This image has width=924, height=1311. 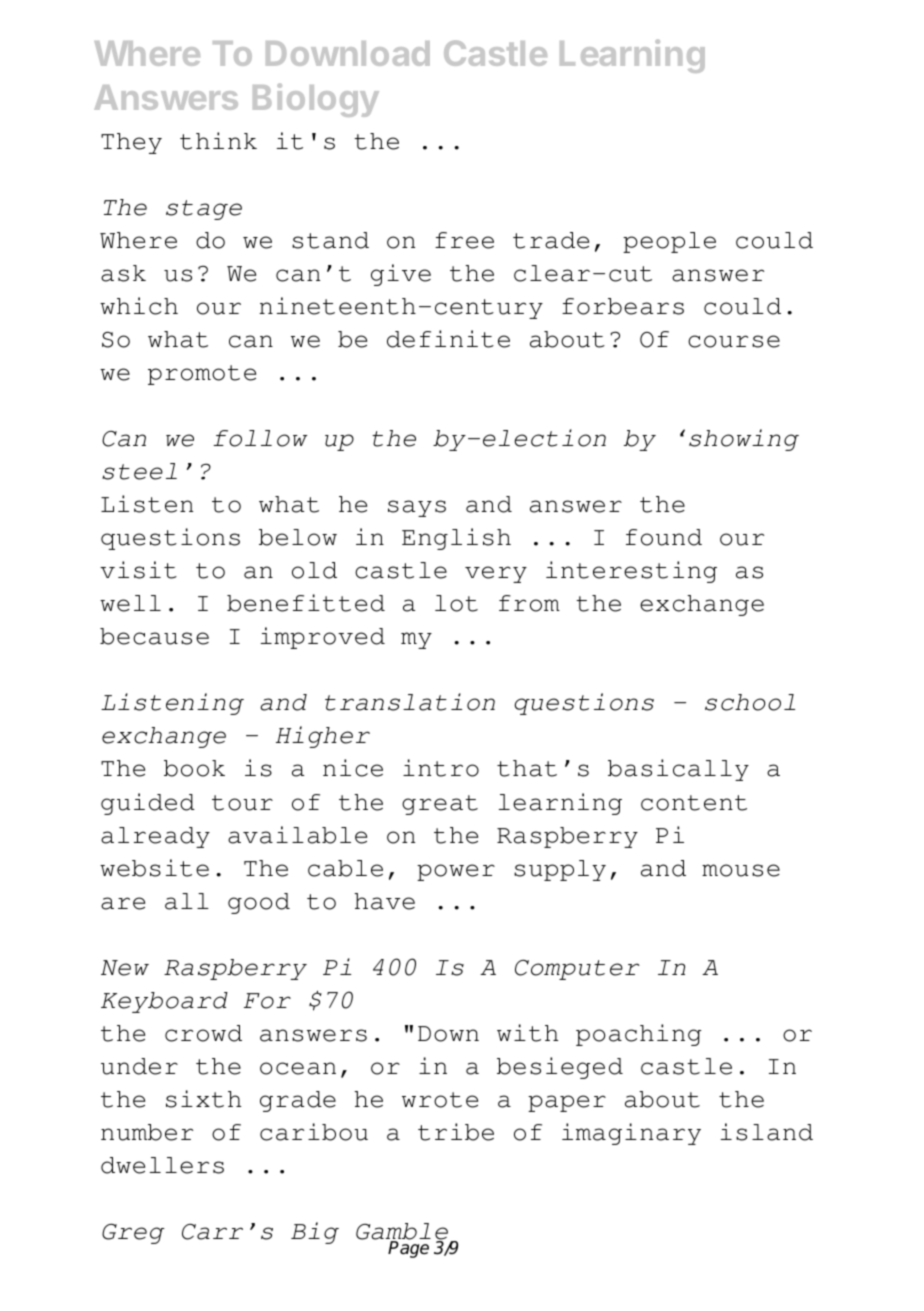 What do you see at coordinates (139, 471) in the image?
I see `steel` at bounding box center [139, 471].
